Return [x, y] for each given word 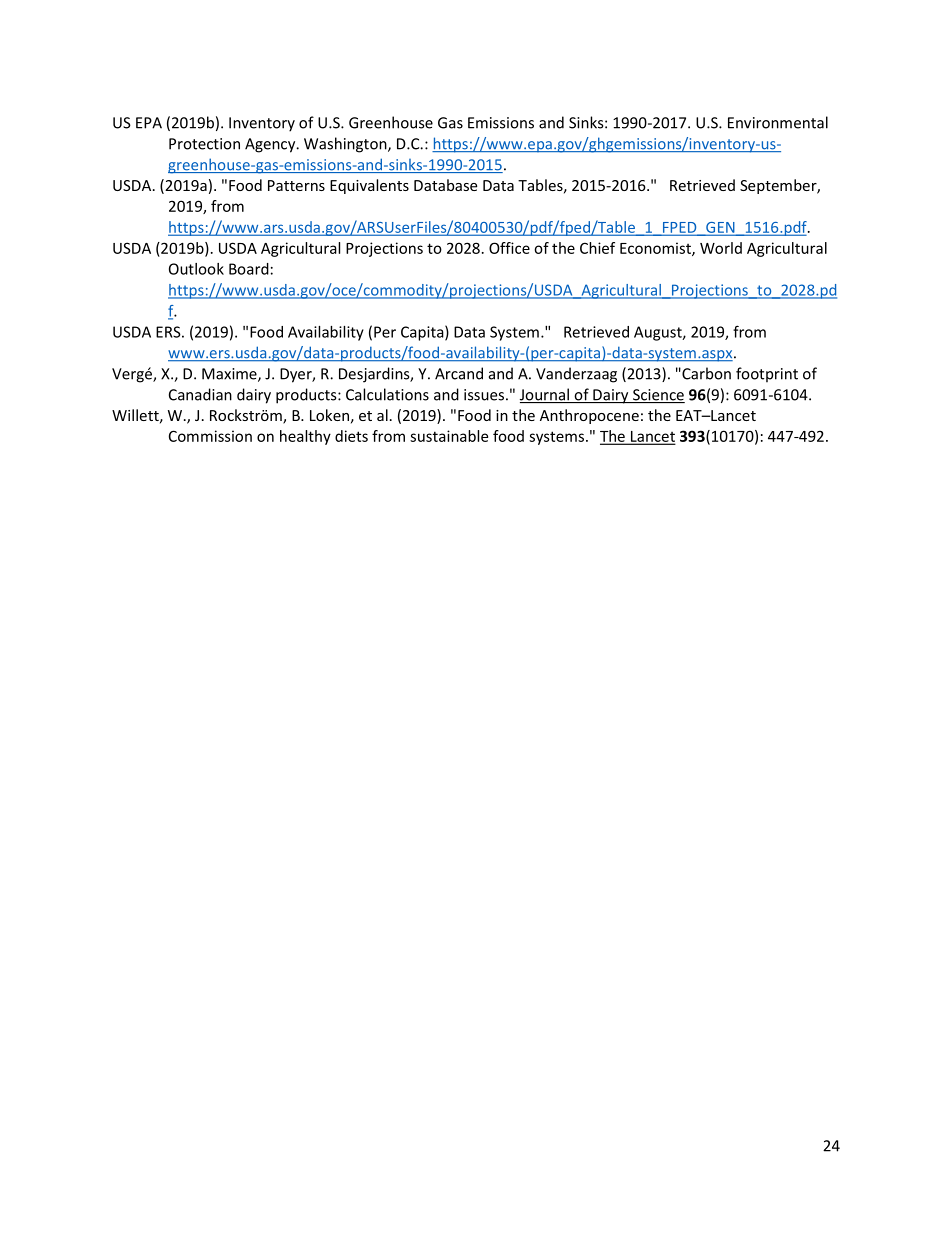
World [721, 248]
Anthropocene [589, 416]
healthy [305, 437]
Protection [204, 144]
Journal [545, 395]
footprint [767, 375]
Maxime [230, 375]
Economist [656, 249]
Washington [346, 145]
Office [509, 248]
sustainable [449, 436]
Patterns [296, 185]
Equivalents [369, 186]
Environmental [778, 122]
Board [249, 269]
